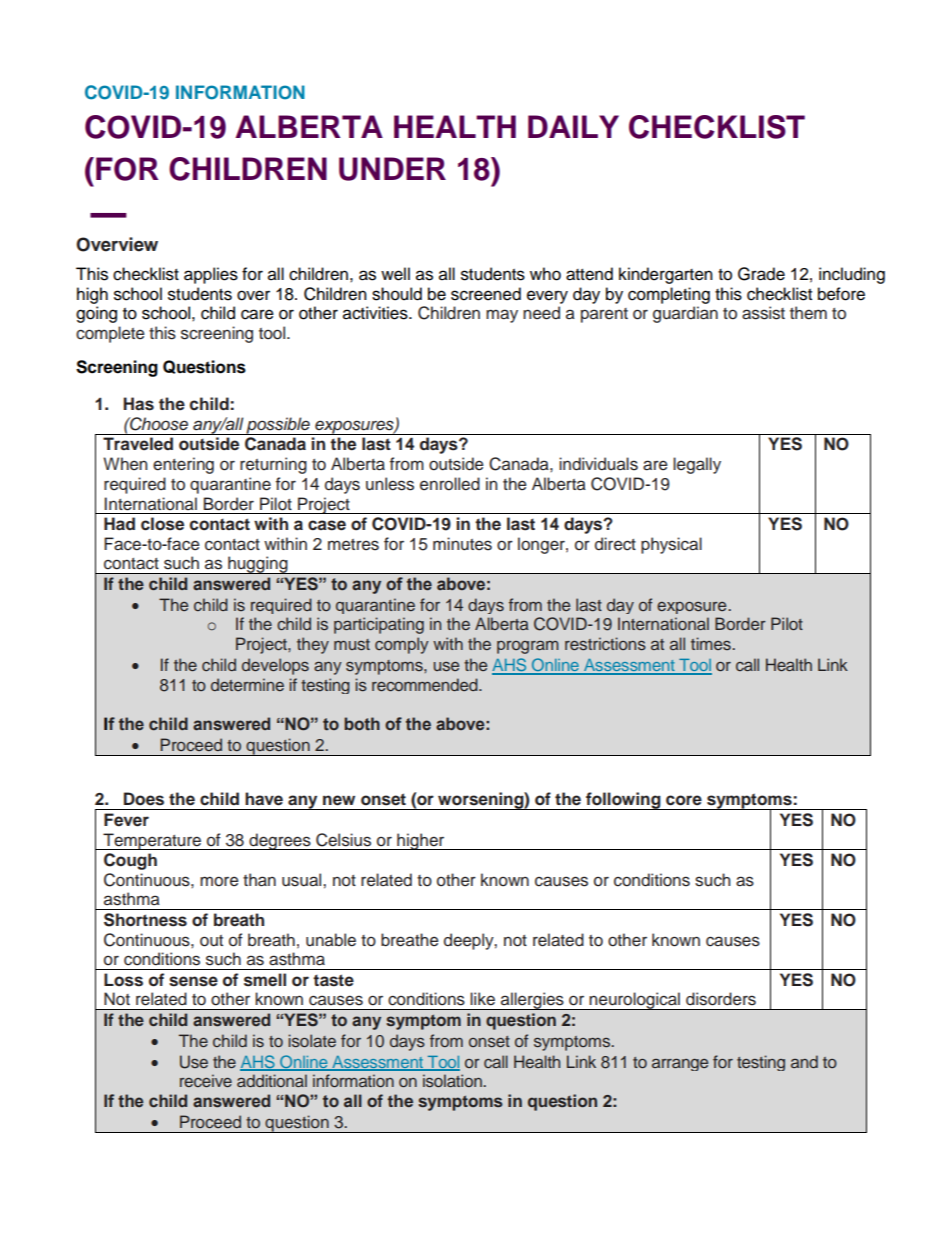 This screenshot has height=1233, width=952. Describe the element at coordinates (452, 1080) in the screenshot. I see `isolation` at that location.
